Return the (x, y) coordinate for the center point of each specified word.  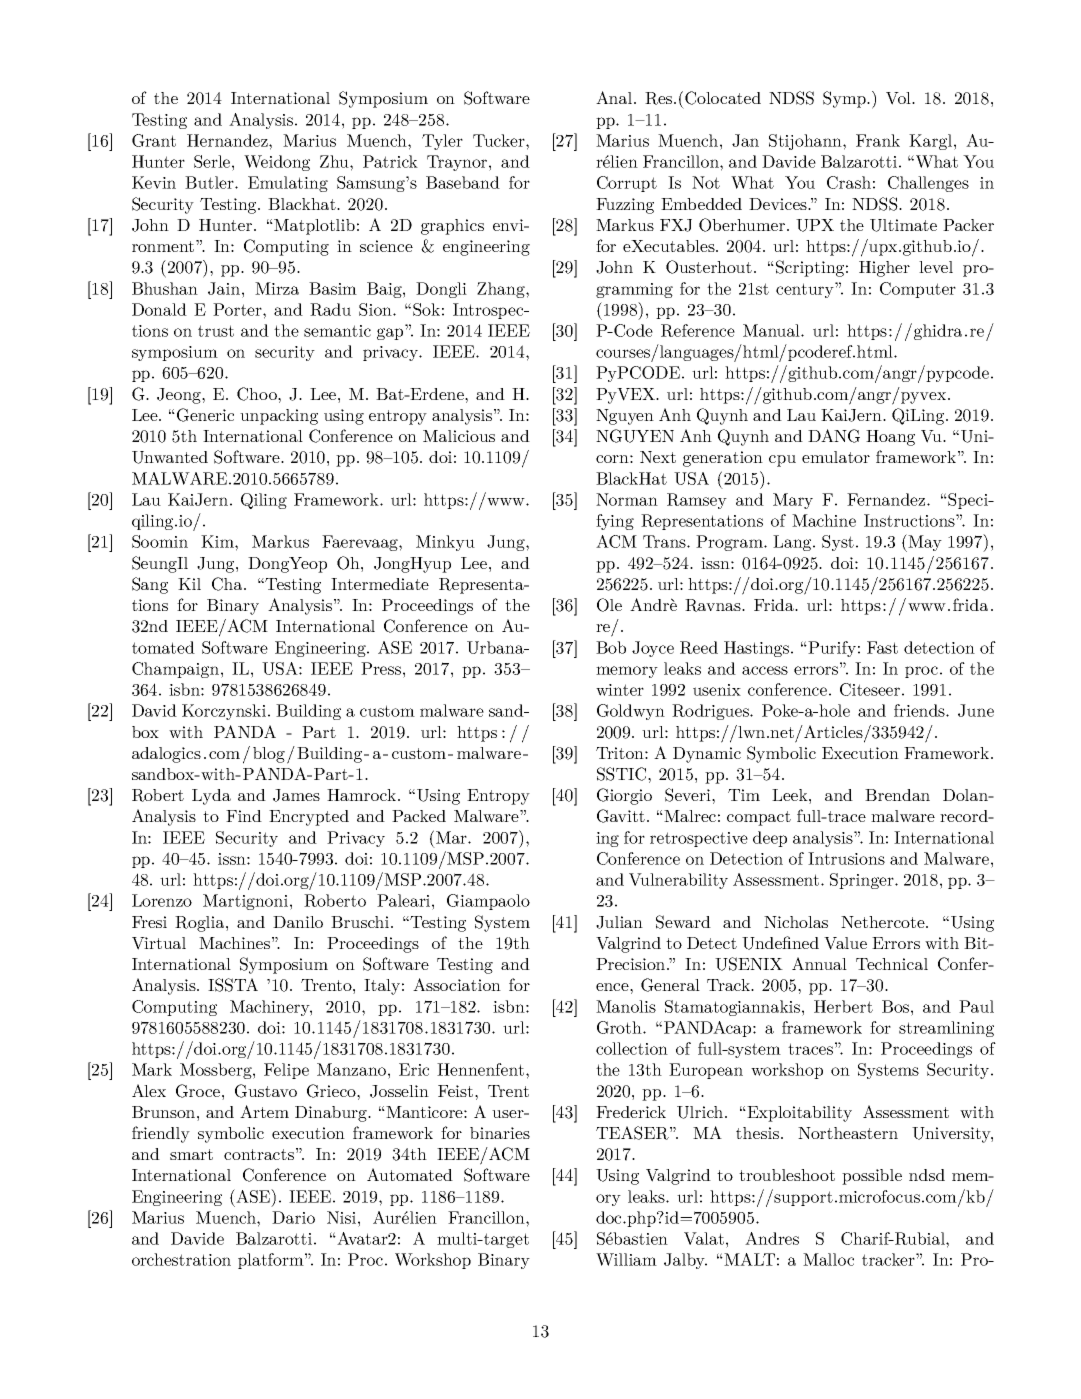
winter (620, 690)
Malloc (828, 1259)
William (626, 1259)
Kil (189, 584)
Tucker (500, 140)
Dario (293, 1217)
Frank (878, 140)
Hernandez (228, 140)
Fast (882, 647)
